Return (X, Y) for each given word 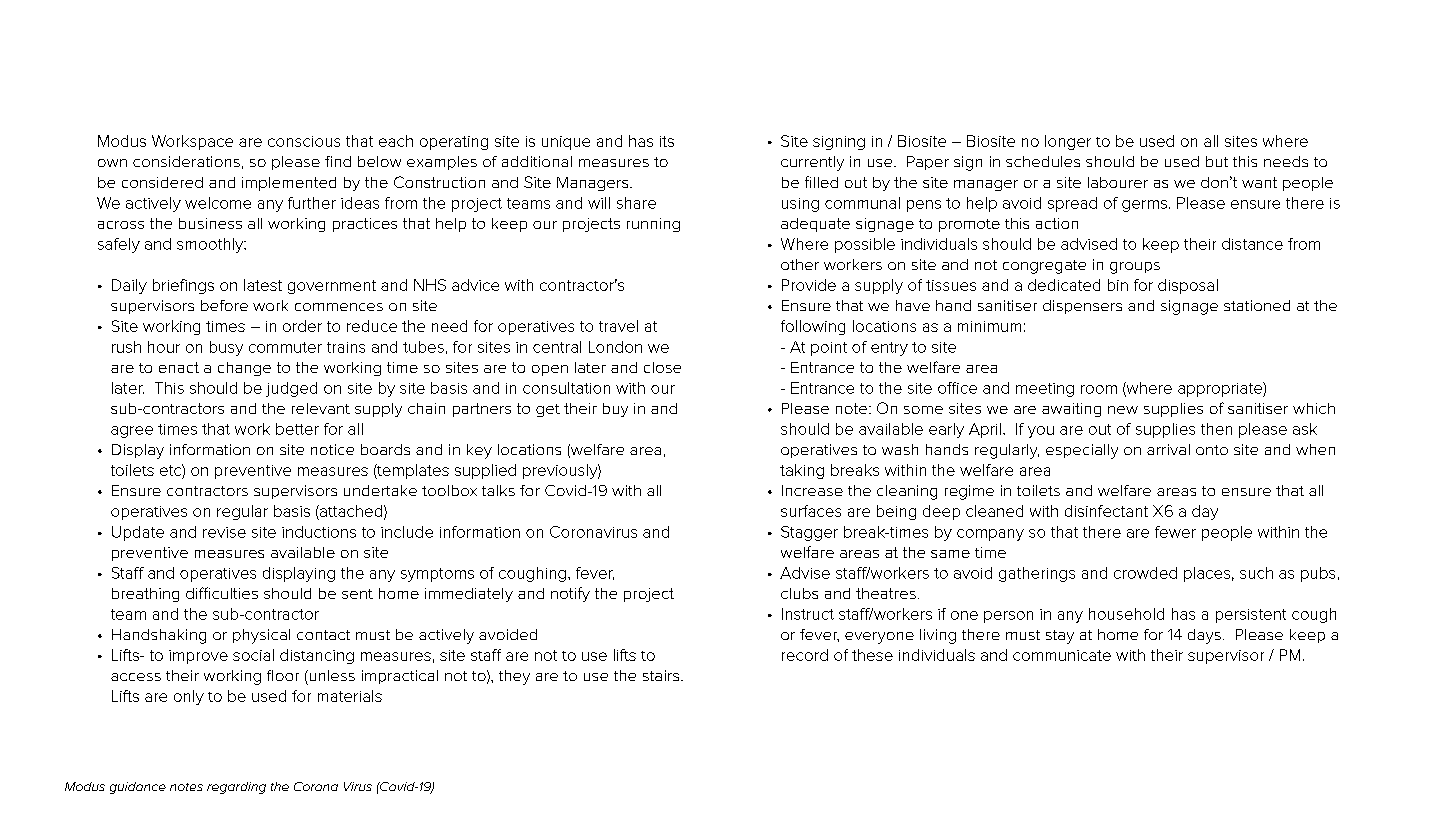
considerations (186, 161)
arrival (1168, 449)
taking (802, 471)
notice (332, 449)
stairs (662, 675)
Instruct (808, 614)
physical (261, 636)
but (1217, 161)
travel (618, 326)
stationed (1257, 305)
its (667, 141)
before (224, 305)
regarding (236, 788)
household (1126, 614)
